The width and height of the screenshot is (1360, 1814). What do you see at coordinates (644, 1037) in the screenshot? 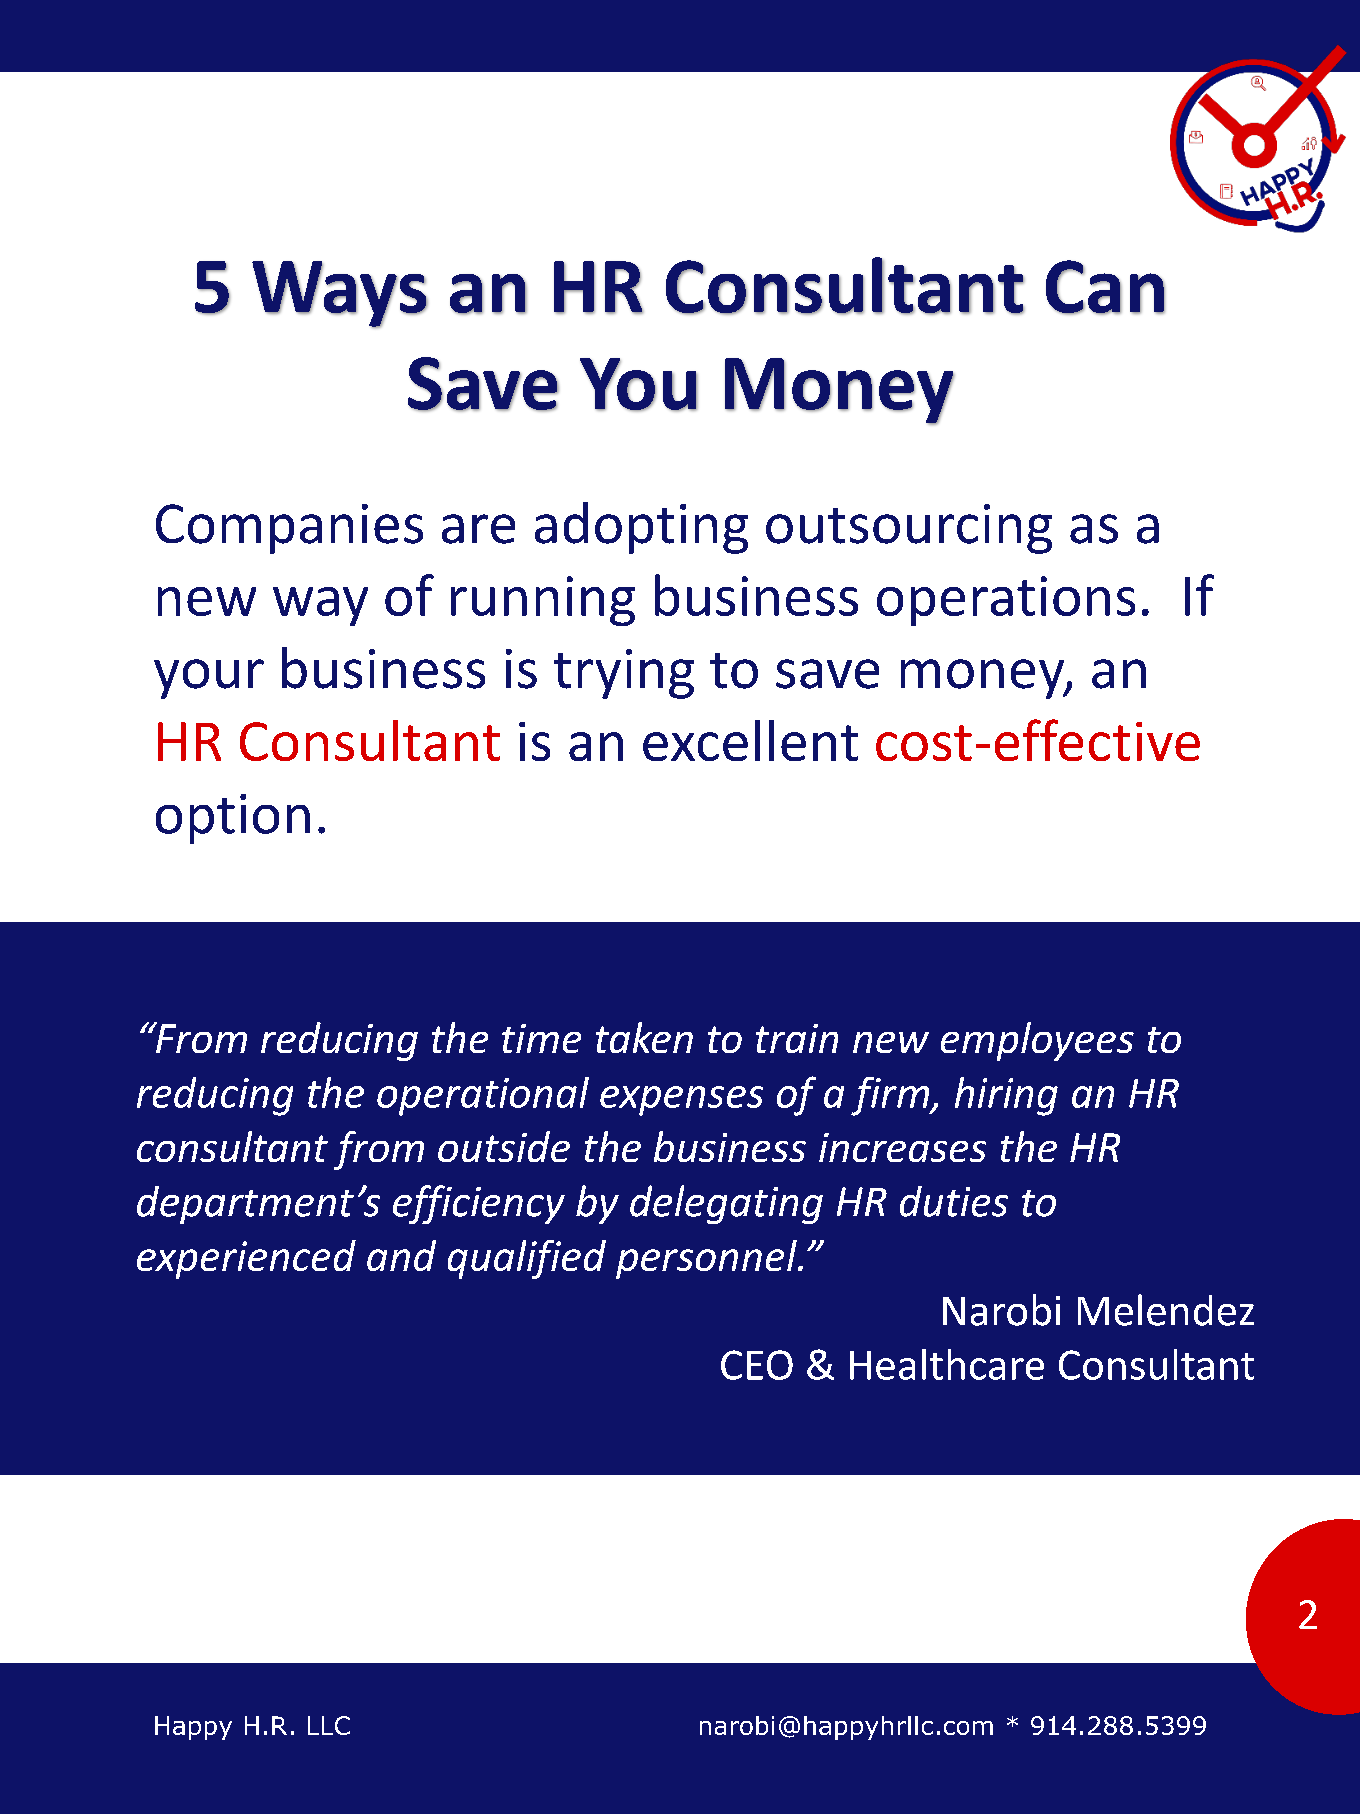
I see `taken` at bounding box center [644, 1037].
